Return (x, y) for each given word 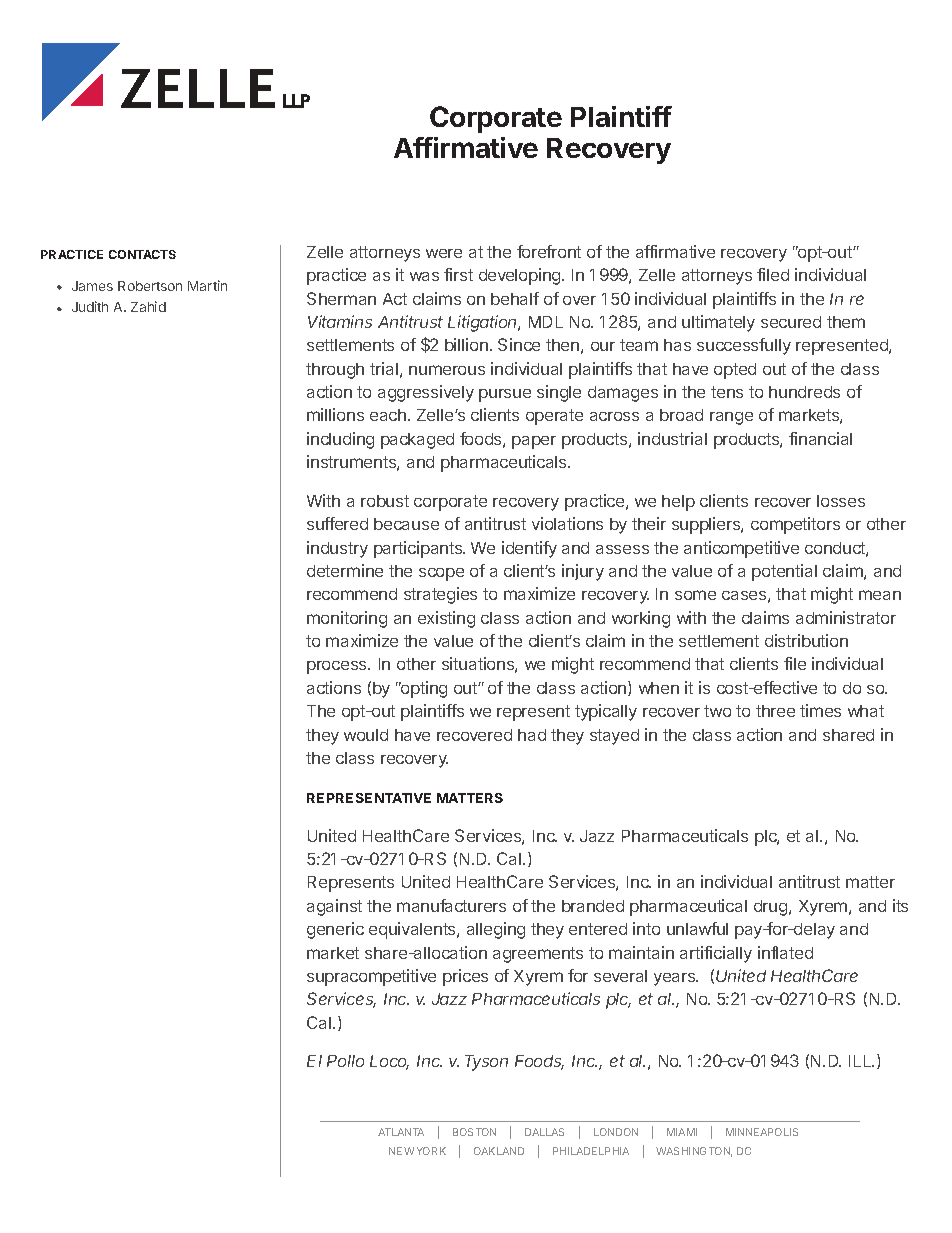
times (820, 710)
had (532, 735)
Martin (207, 285)
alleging (496, 930)
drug (772, 908)
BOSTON (474, 1132)
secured (791, 322)
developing (521, 276)
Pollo (345, 1061)
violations (567, 523)
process (338, 667)
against (334, 907)
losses (841, 501)
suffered (337, 523)
